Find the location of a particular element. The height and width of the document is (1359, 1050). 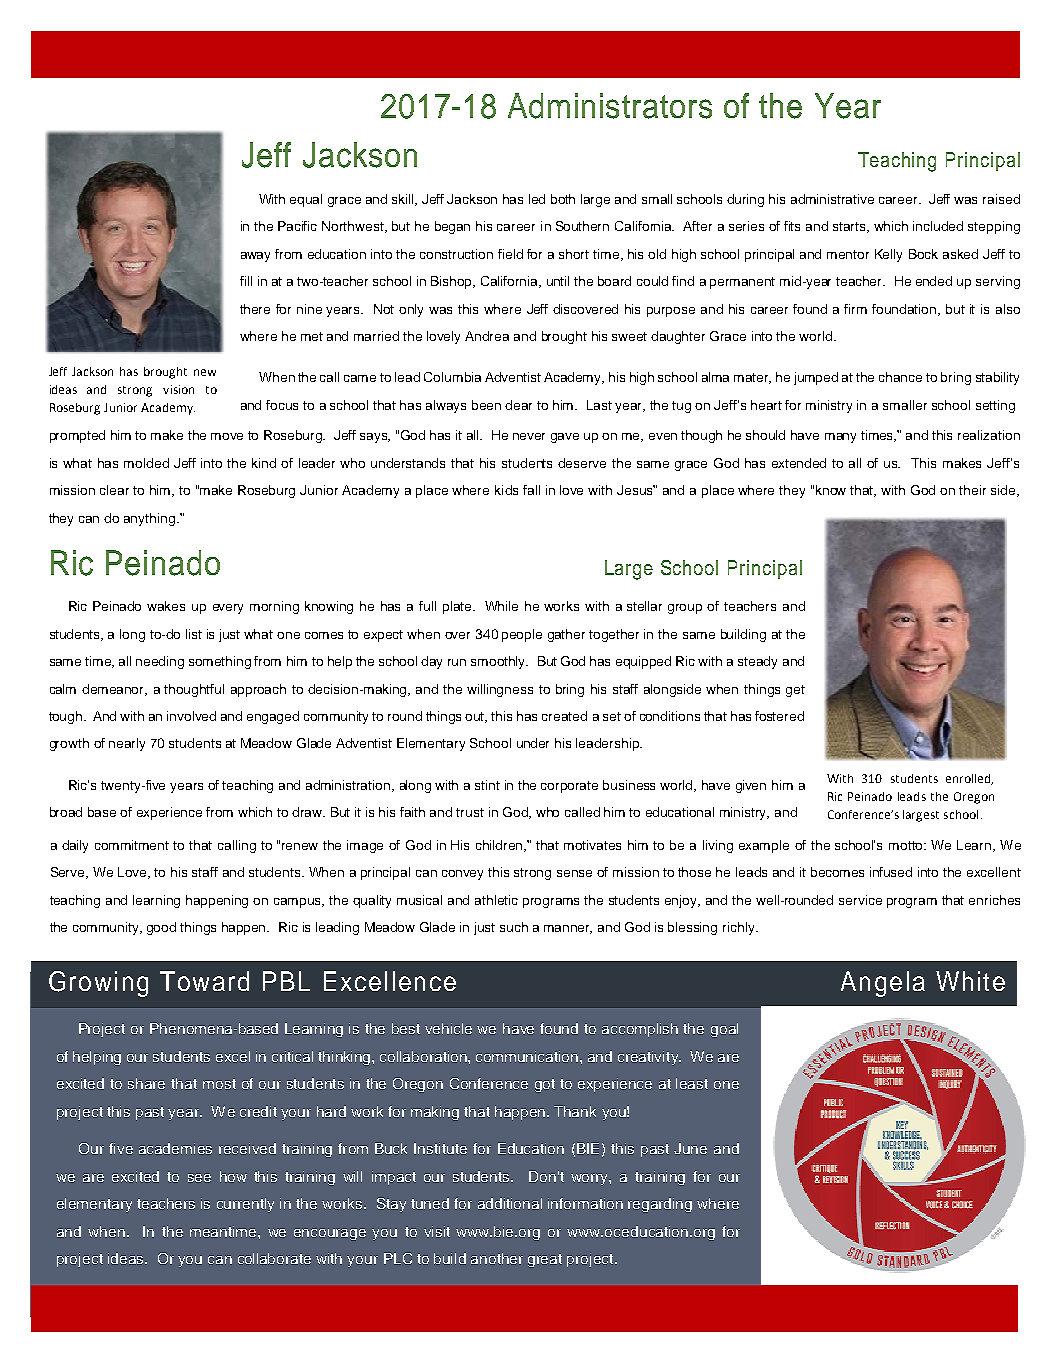

their is located at coordinates (972, 490).
